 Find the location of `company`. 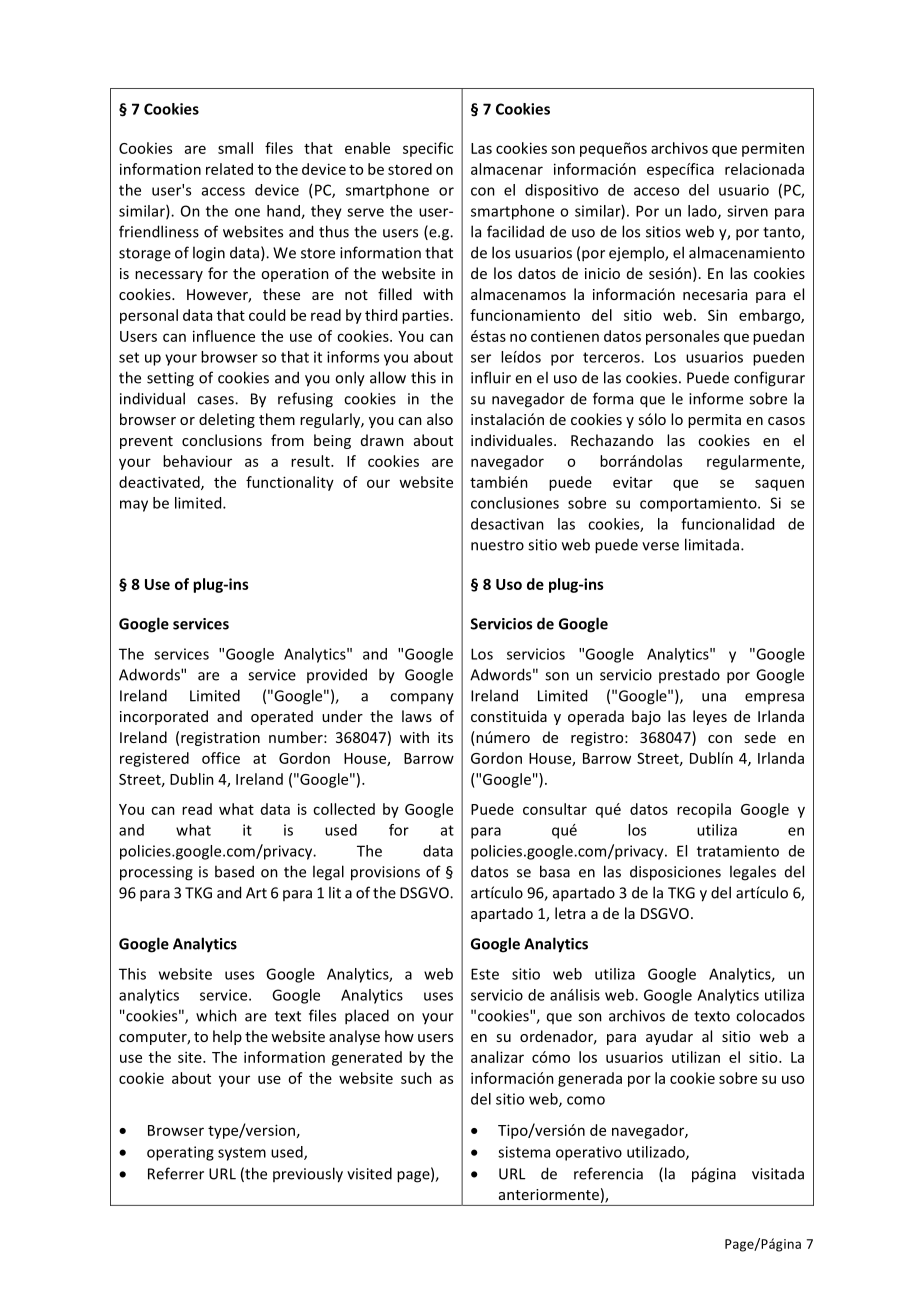

company is located at coordinates (422, 699).
